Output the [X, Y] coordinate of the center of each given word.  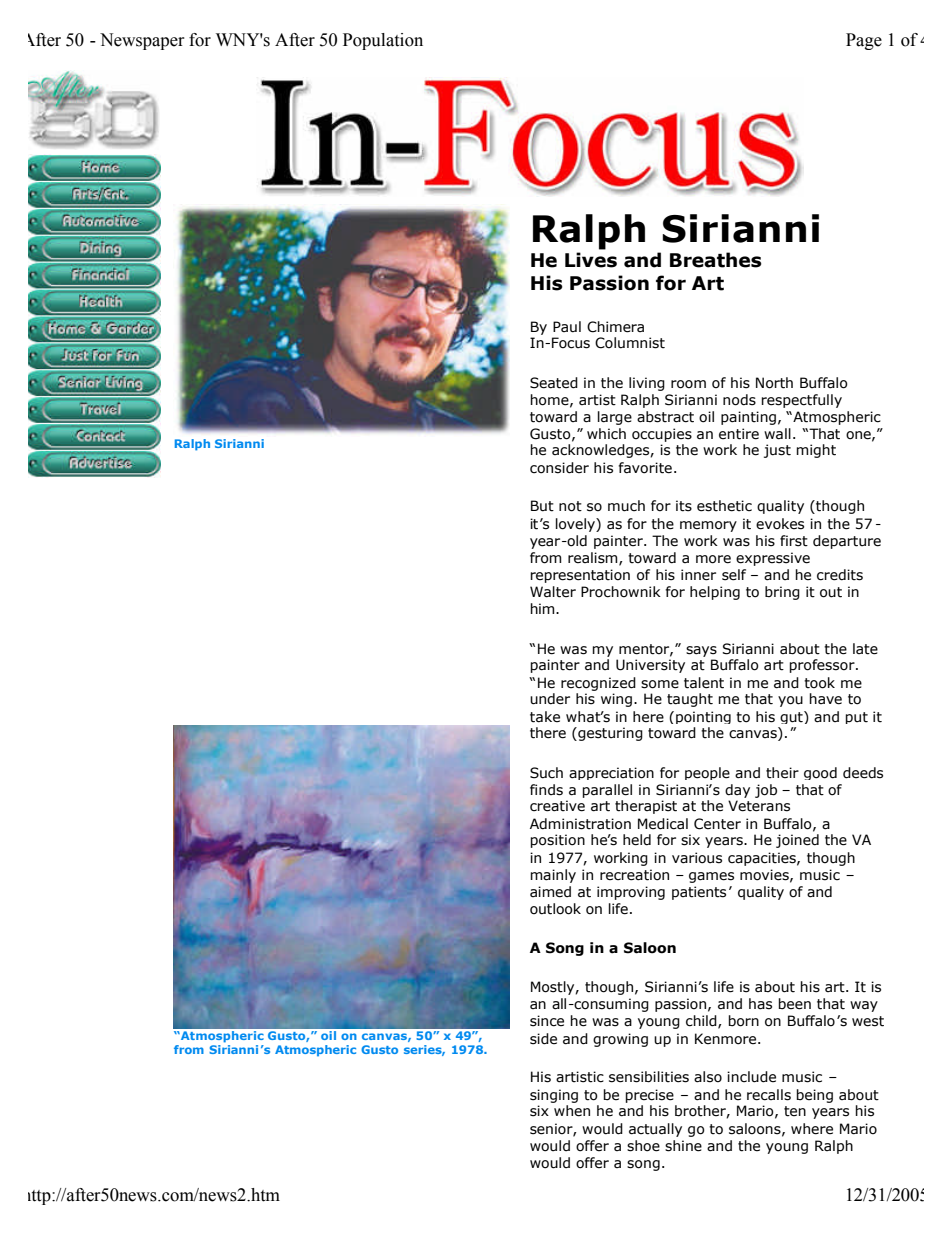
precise [649, 1096]
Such [546, 773]
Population [383, 41]
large [615, 418]
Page [864, 41]
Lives [591, 260]
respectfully [801, 401]
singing [554, 1096]
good [820, 773]
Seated [554, 383]
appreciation [611, 773]
